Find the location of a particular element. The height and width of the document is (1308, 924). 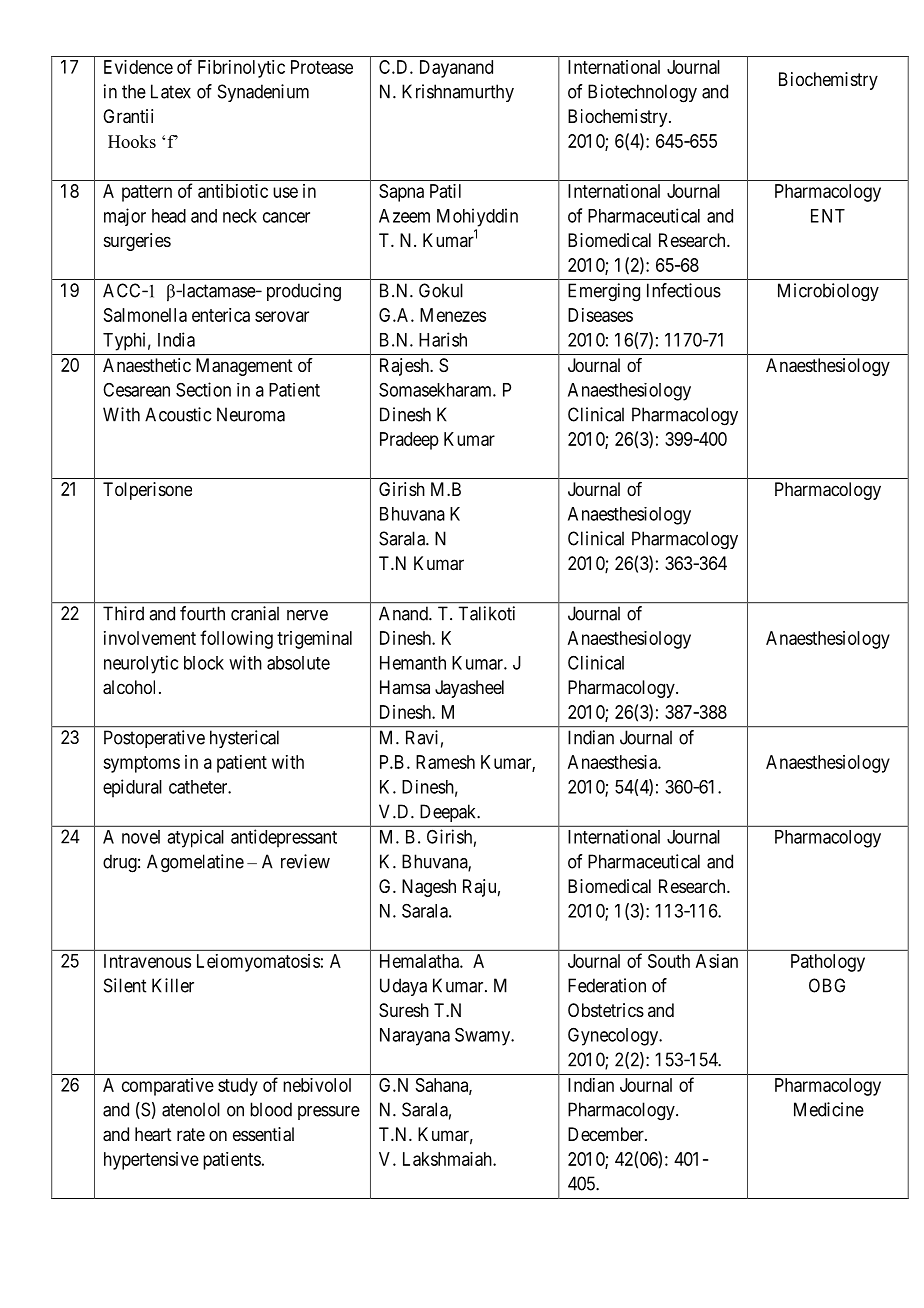

Patil is located at coordinates (445, 191).
